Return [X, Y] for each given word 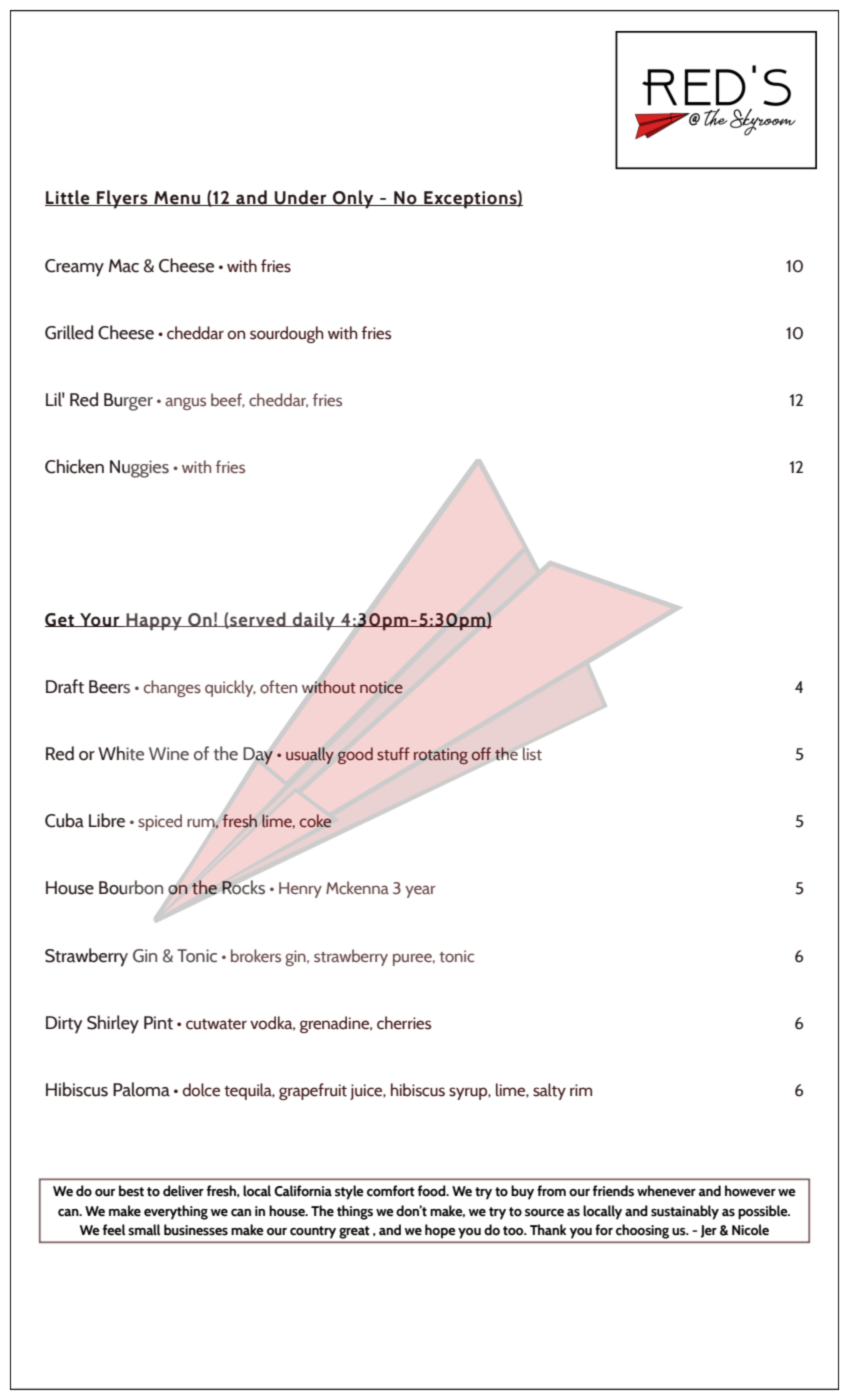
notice [381, 687]
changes [172, 688]
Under [301, 198]
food [433, 1191]
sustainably [685, 1212]
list [531, 753]
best [131, 1191]
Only [353, 199]
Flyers [122, 199]
